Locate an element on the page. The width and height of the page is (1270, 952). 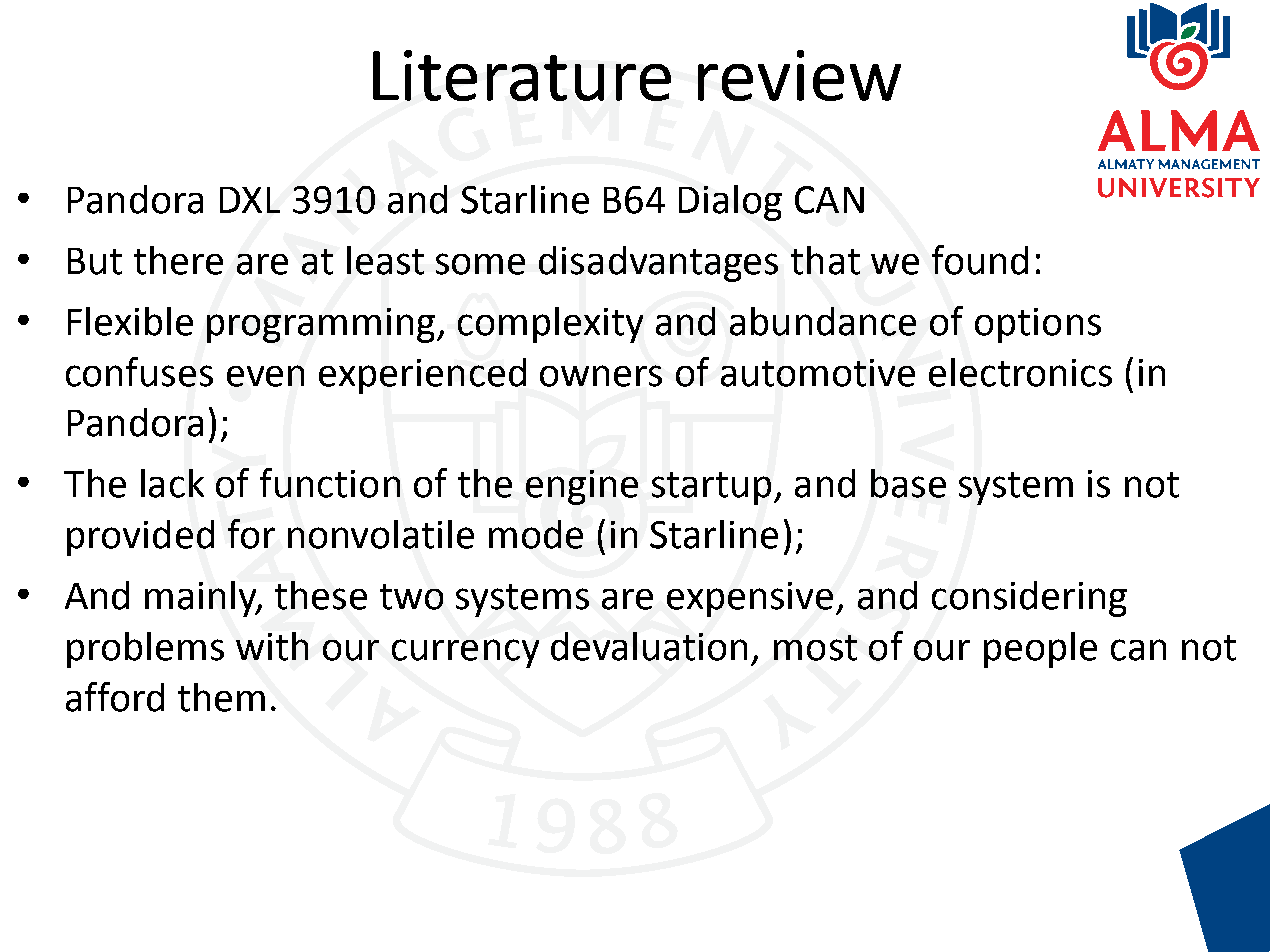
base is located at coordinates (908, 483).
